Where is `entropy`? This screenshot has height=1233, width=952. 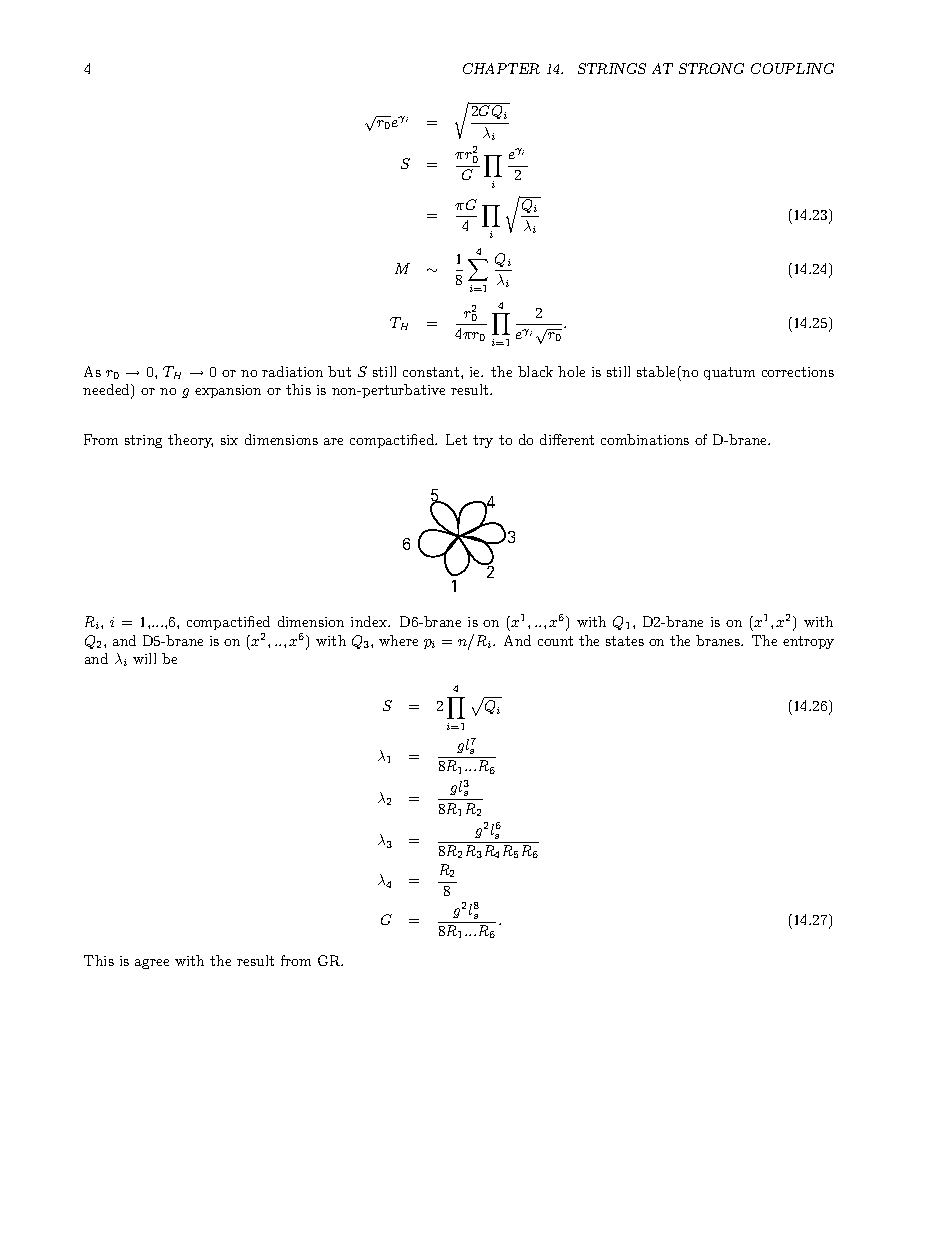
entropy is located at coordinates (808, 642).
